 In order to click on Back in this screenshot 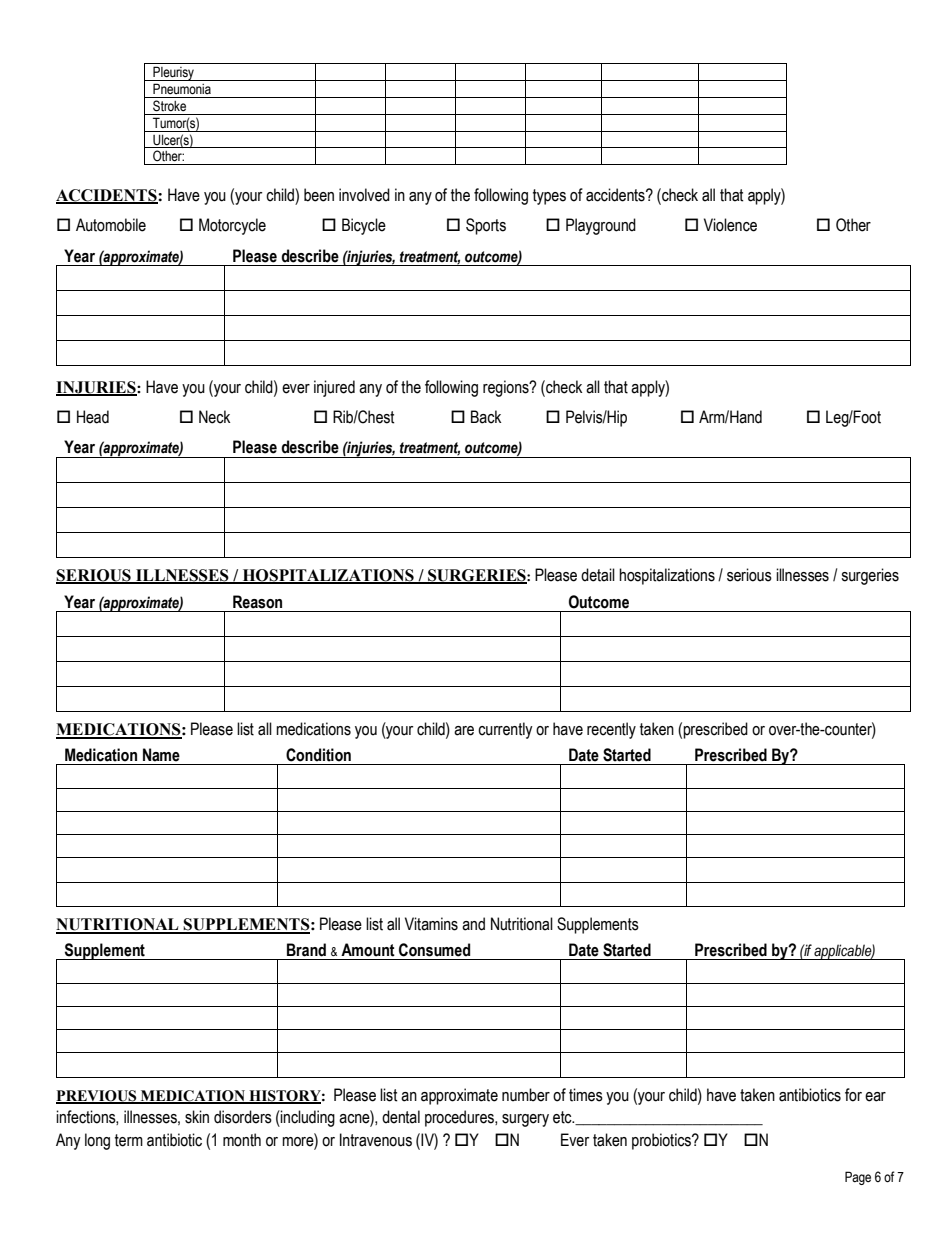, I will do `click(486, 417)`.
